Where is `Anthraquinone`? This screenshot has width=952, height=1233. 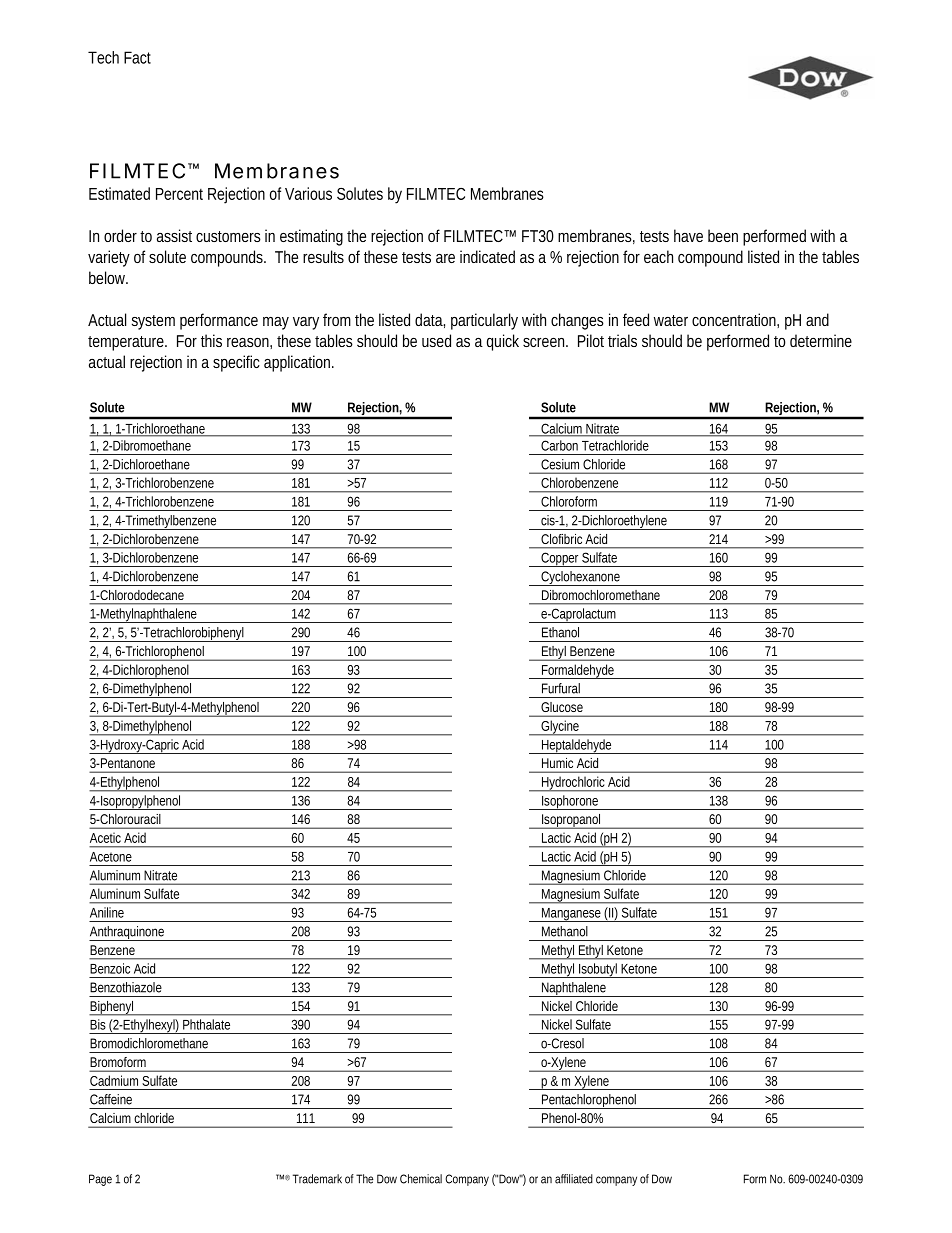
Anthraquinone is located at coordinates (128, 933).
